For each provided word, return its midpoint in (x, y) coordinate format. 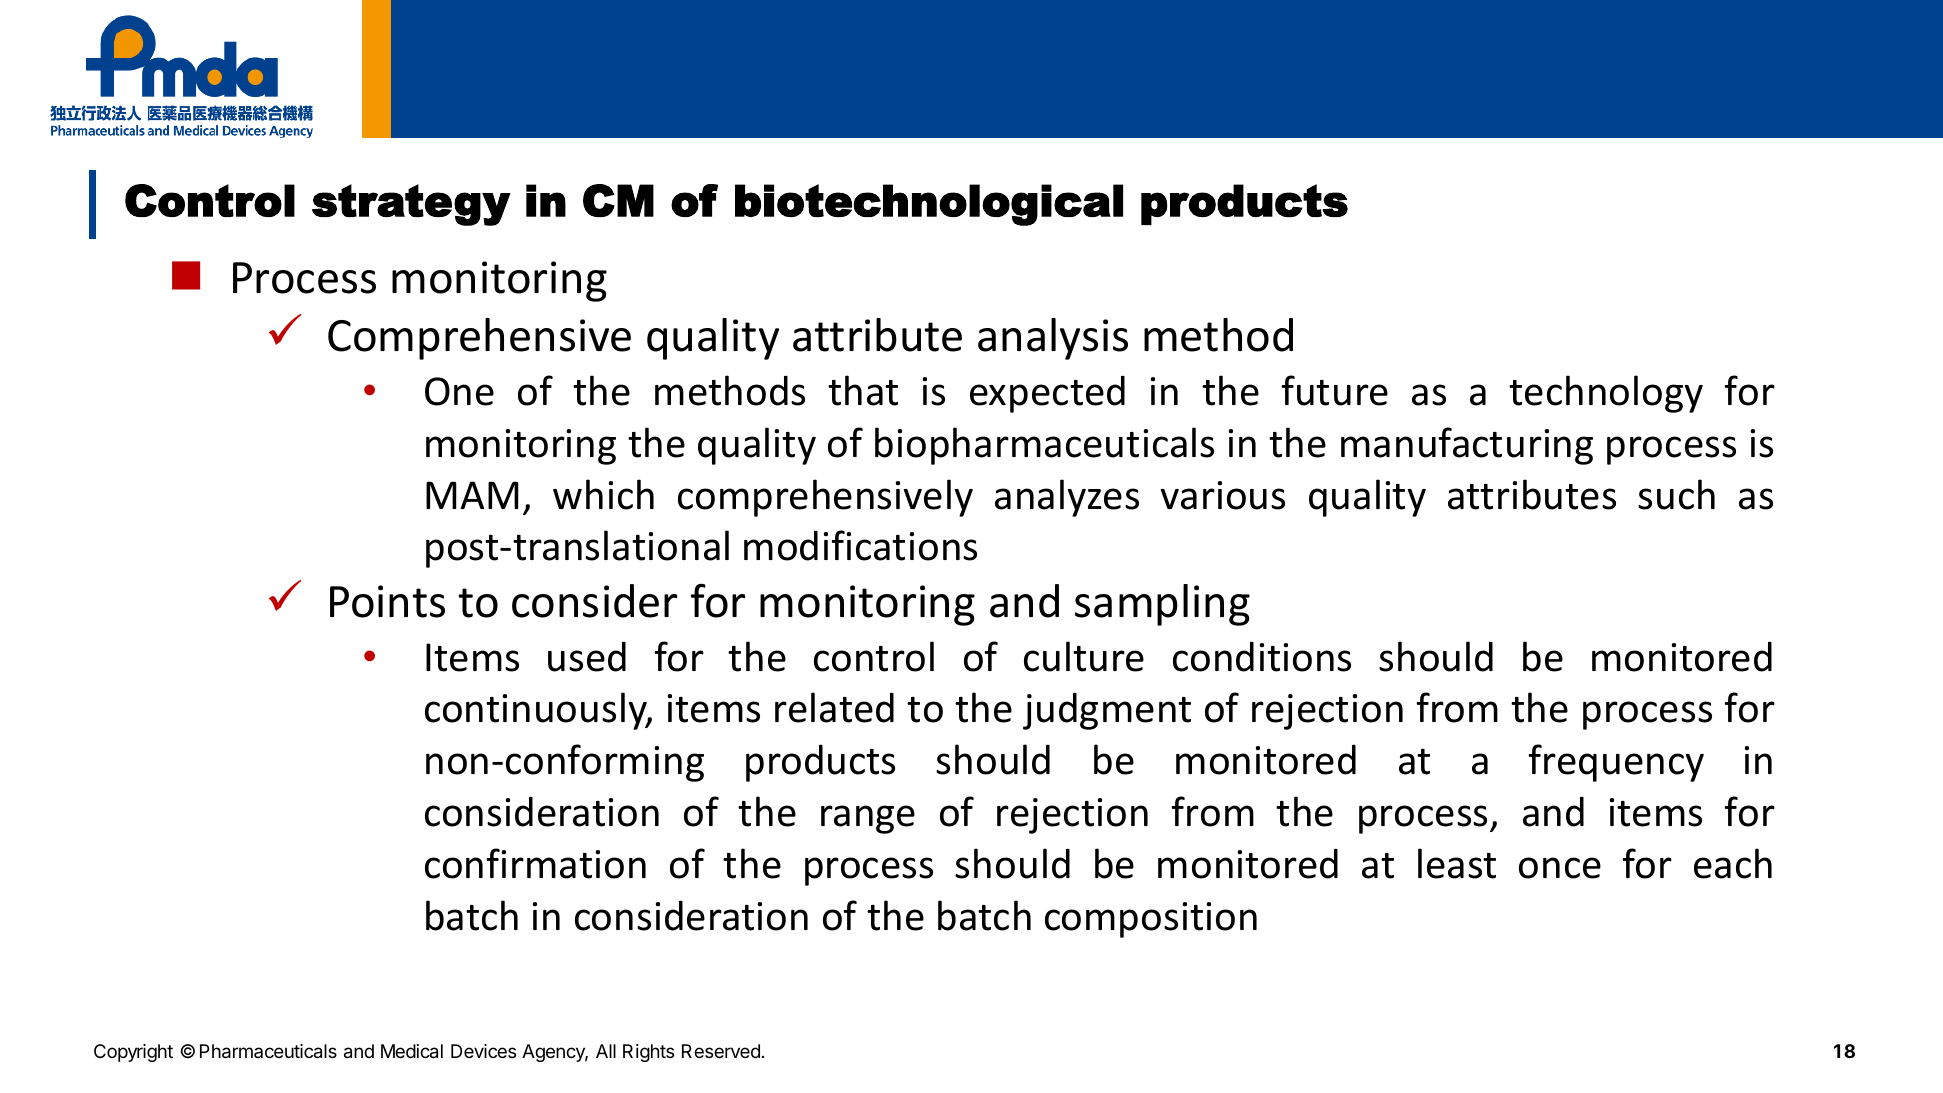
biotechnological (929, 205)
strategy (411, 205)
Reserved (721, 1051)
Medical (412, 1051)
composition (1151, 920)
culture (1084, 656)
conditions (1262, 657)
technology (1606, 394)
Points (387, 601)
